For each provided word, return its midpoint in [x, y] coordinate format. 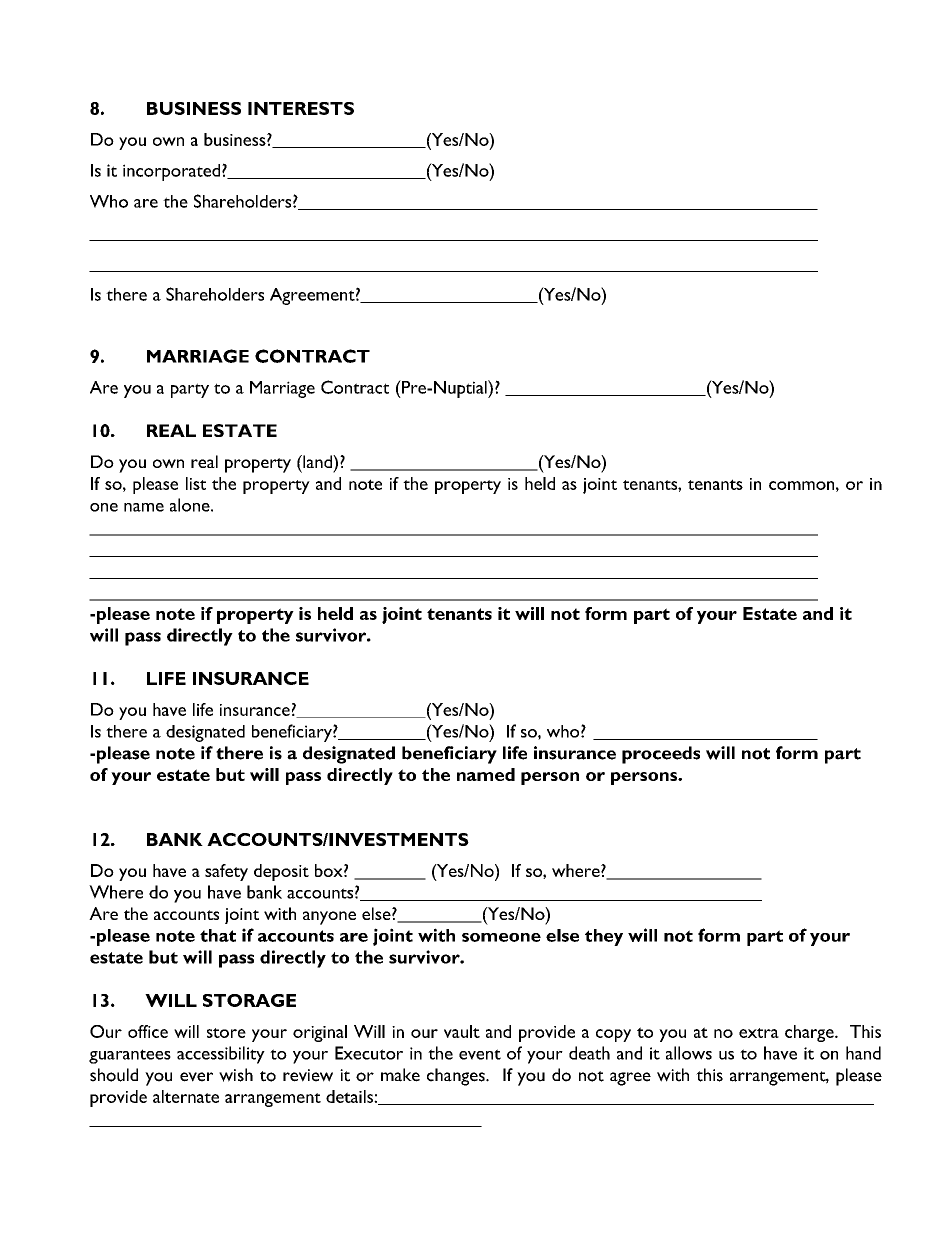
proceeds [661, 755]
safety [226, 872]
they [604, 937]
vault [462, 1031]
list [196, 483]
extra [759, 1033]
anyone [329, 918]
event [480, 1054]
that [218, 935]
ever [196, 1077]
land [317, 461]
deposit [281, 872]
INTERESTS [301, 108]
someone [501, 937]
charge [810, 1033]
